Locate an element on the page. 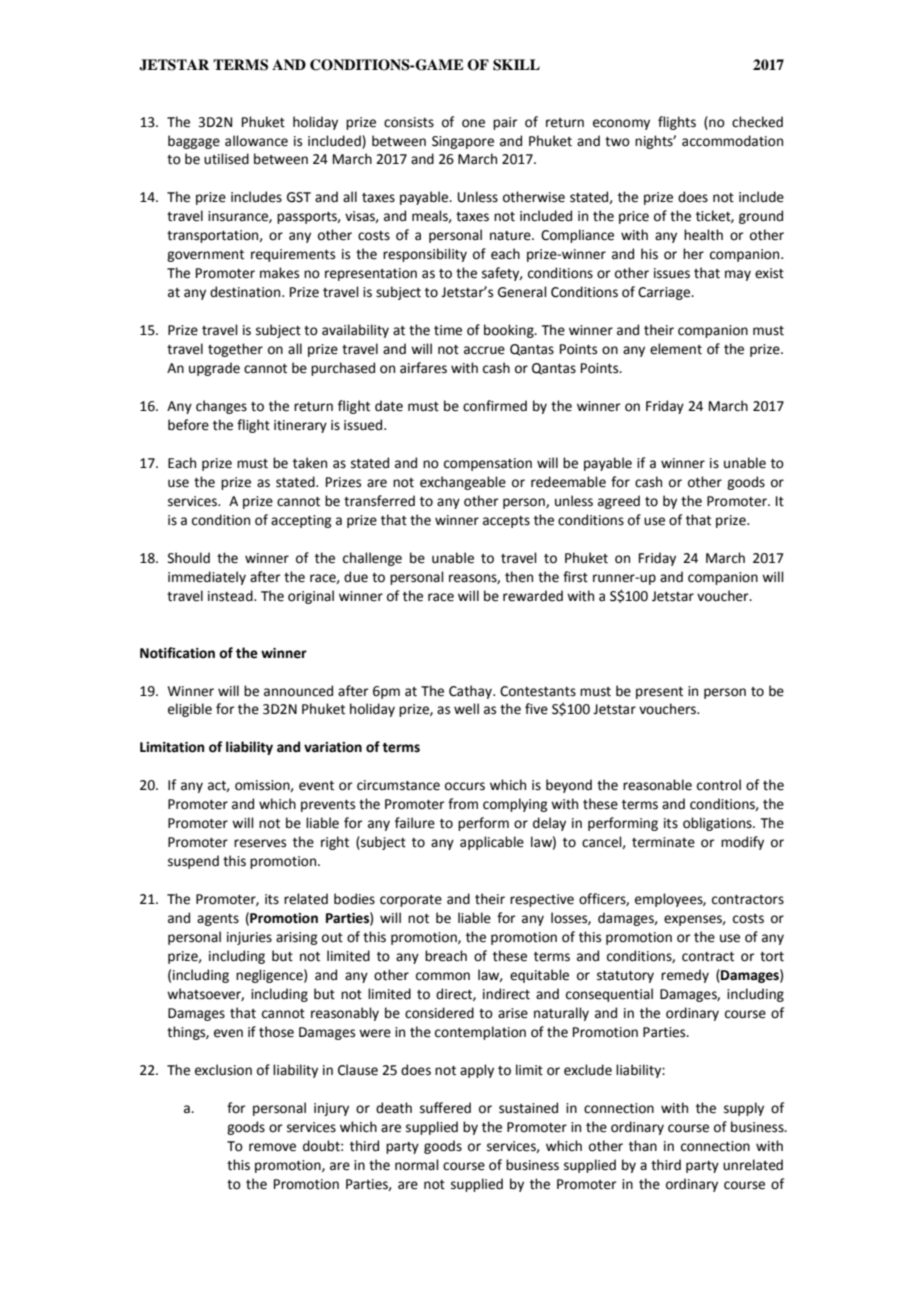  one is located at coordinates (473, 123).
